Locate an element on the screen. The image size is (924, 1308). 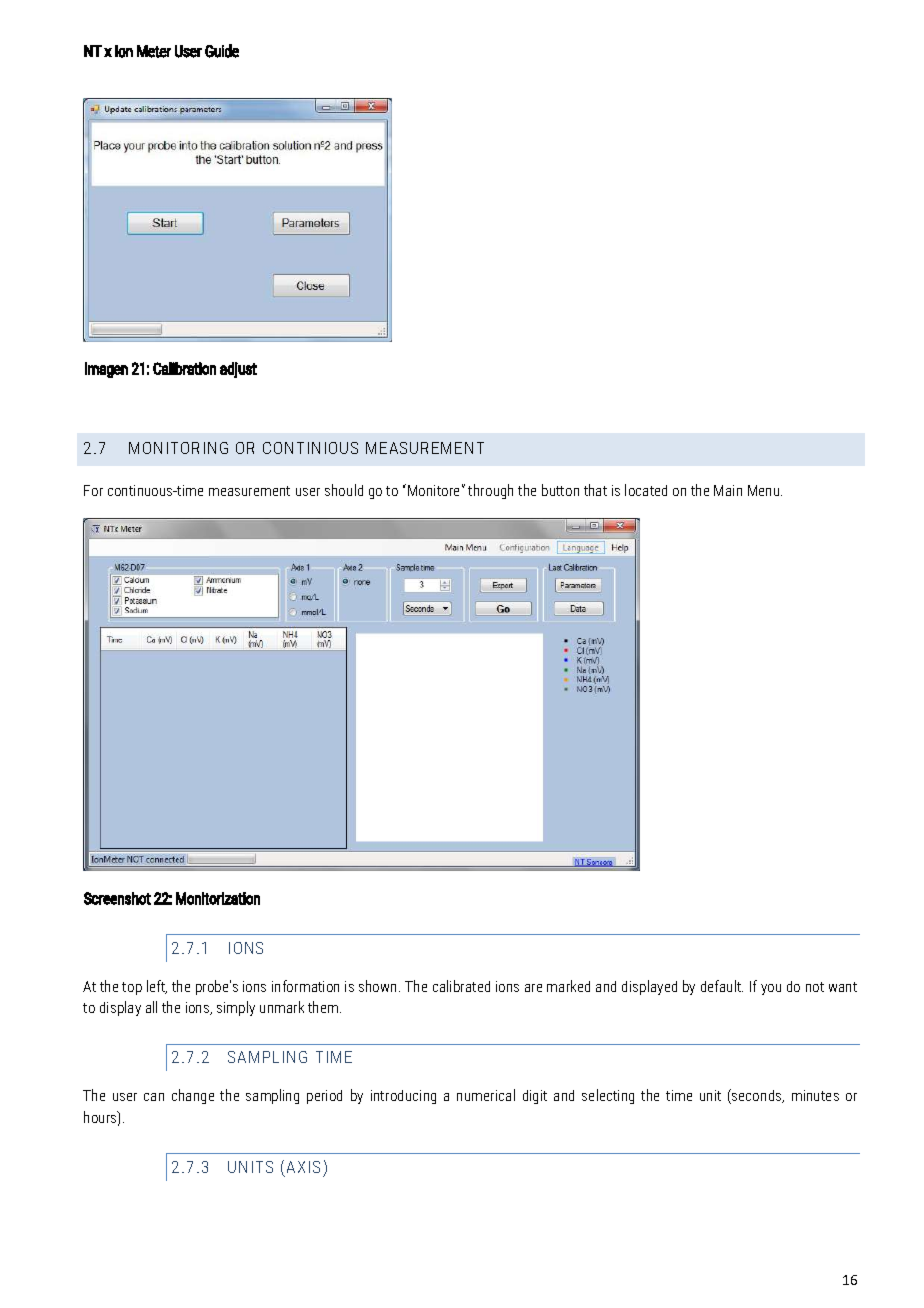
Meter is located at coordinates (154, 51).
